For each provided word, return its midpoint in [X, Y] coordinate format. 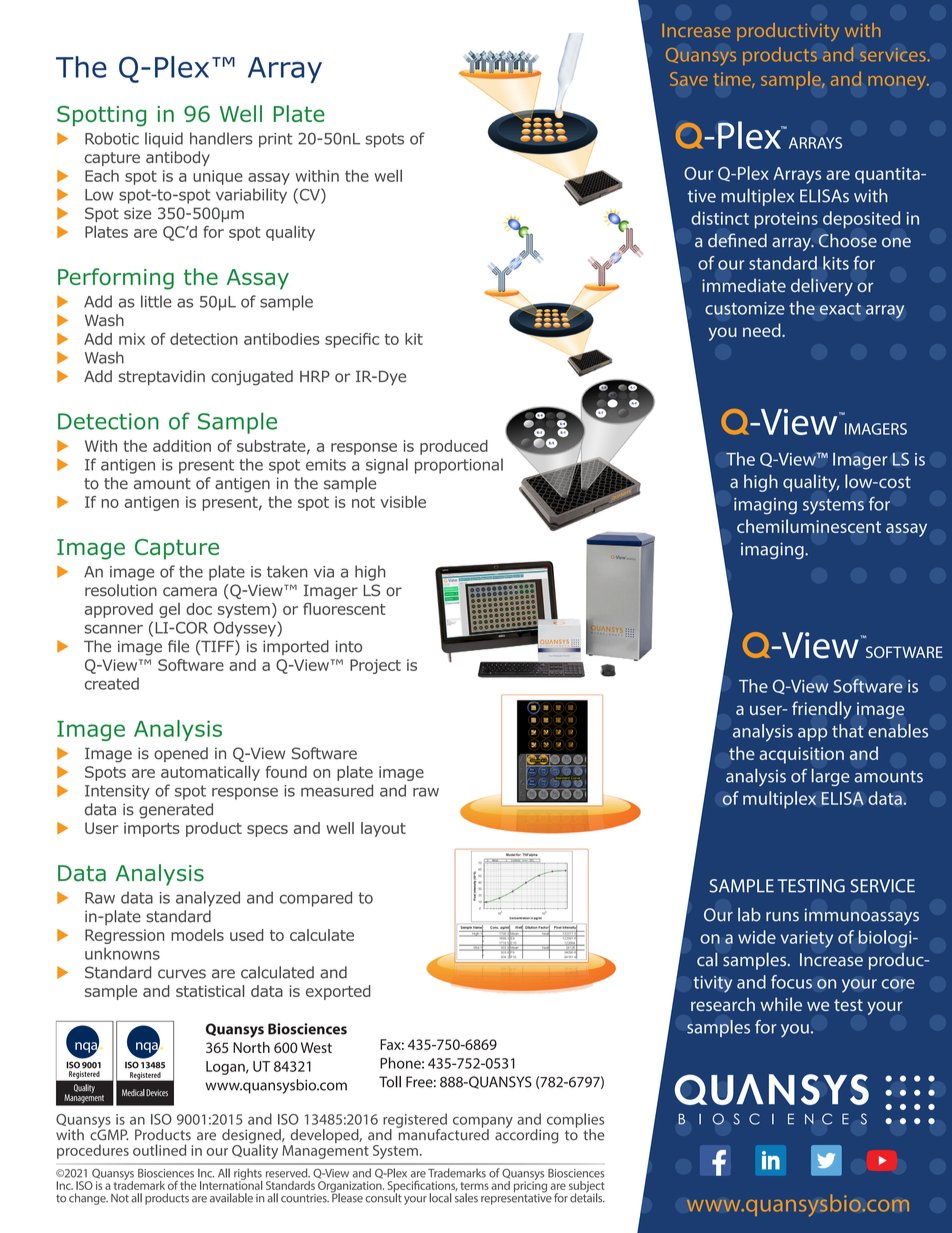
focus [791, 982]
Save [689, 79]
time [733, 80]
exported [338, 992]
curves [182, 974]
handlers [221, 138]
